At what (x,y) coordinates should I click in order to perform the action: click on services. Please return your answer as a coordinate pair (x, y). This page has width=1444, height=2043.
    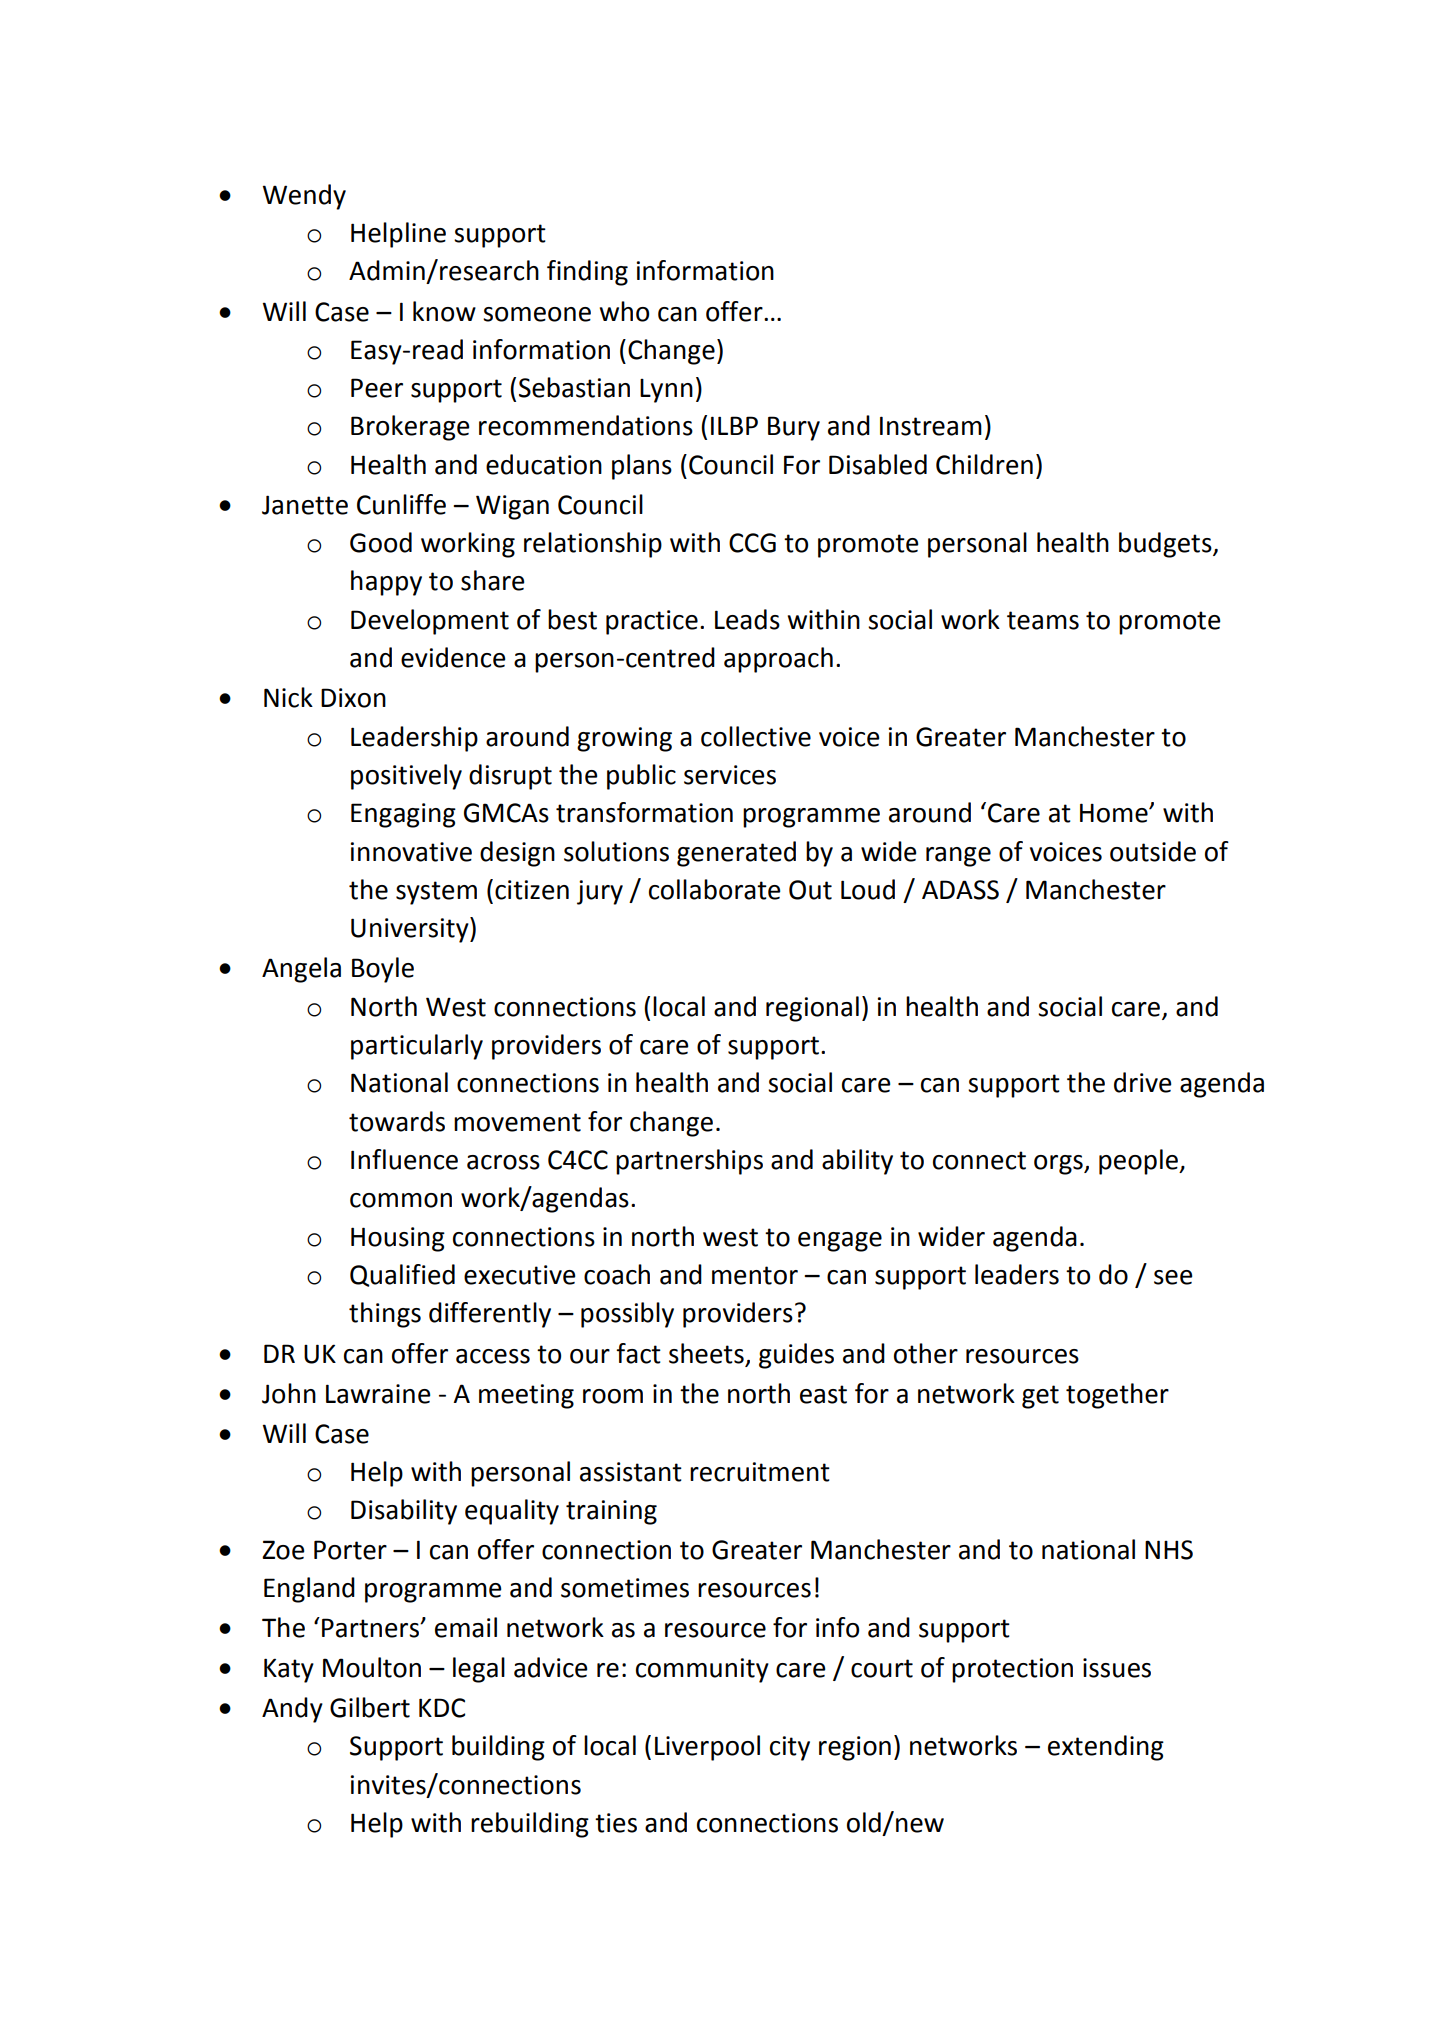
    Looking at the image, I should click on (730, 775).
